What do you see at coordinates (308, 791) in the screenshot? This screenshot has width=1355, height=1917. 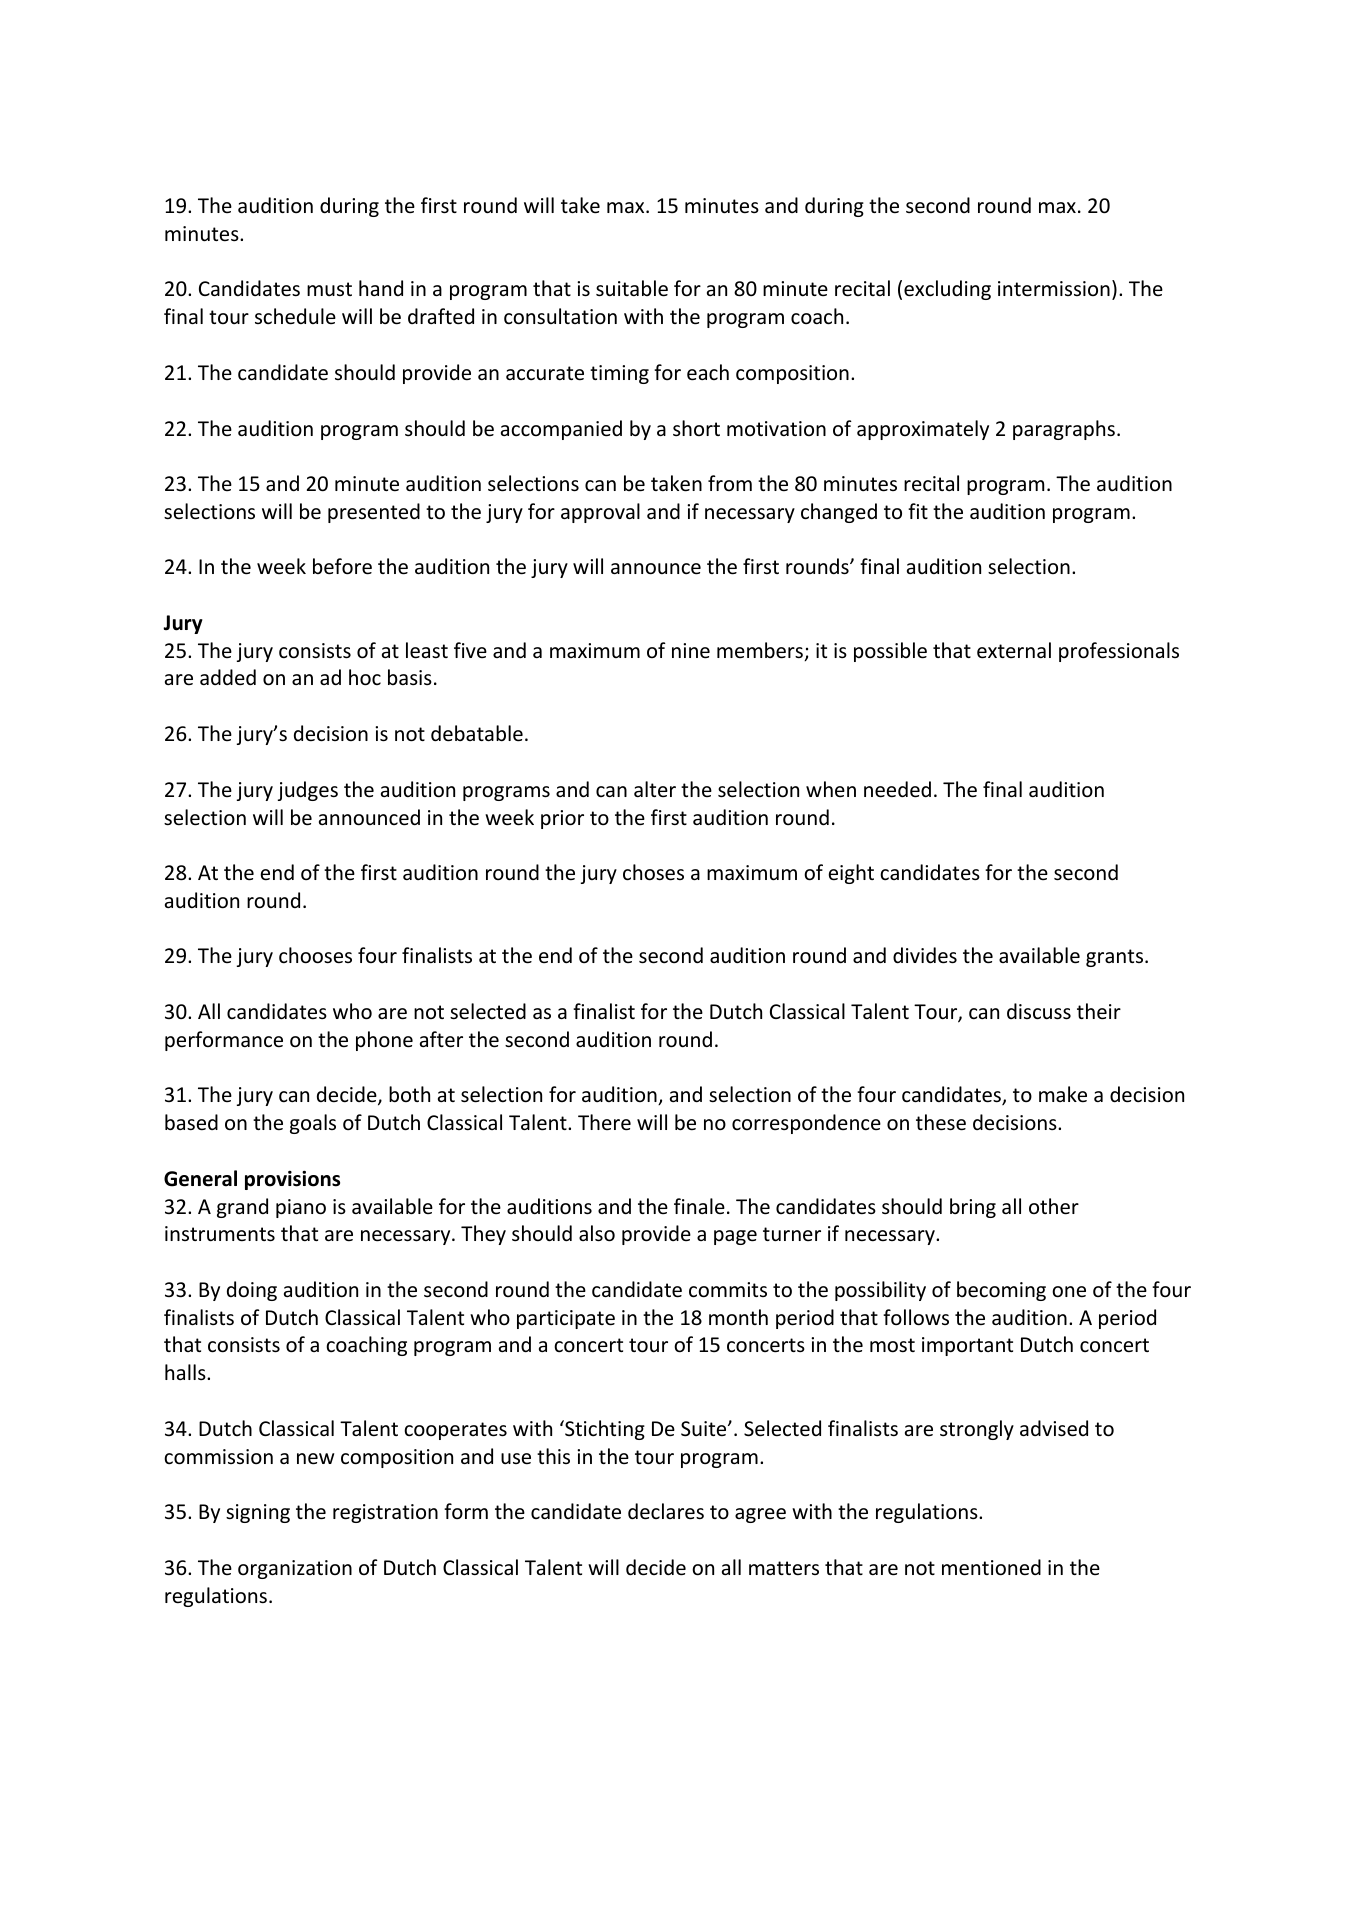 I see `judges` at bounding box center [308, 791].
